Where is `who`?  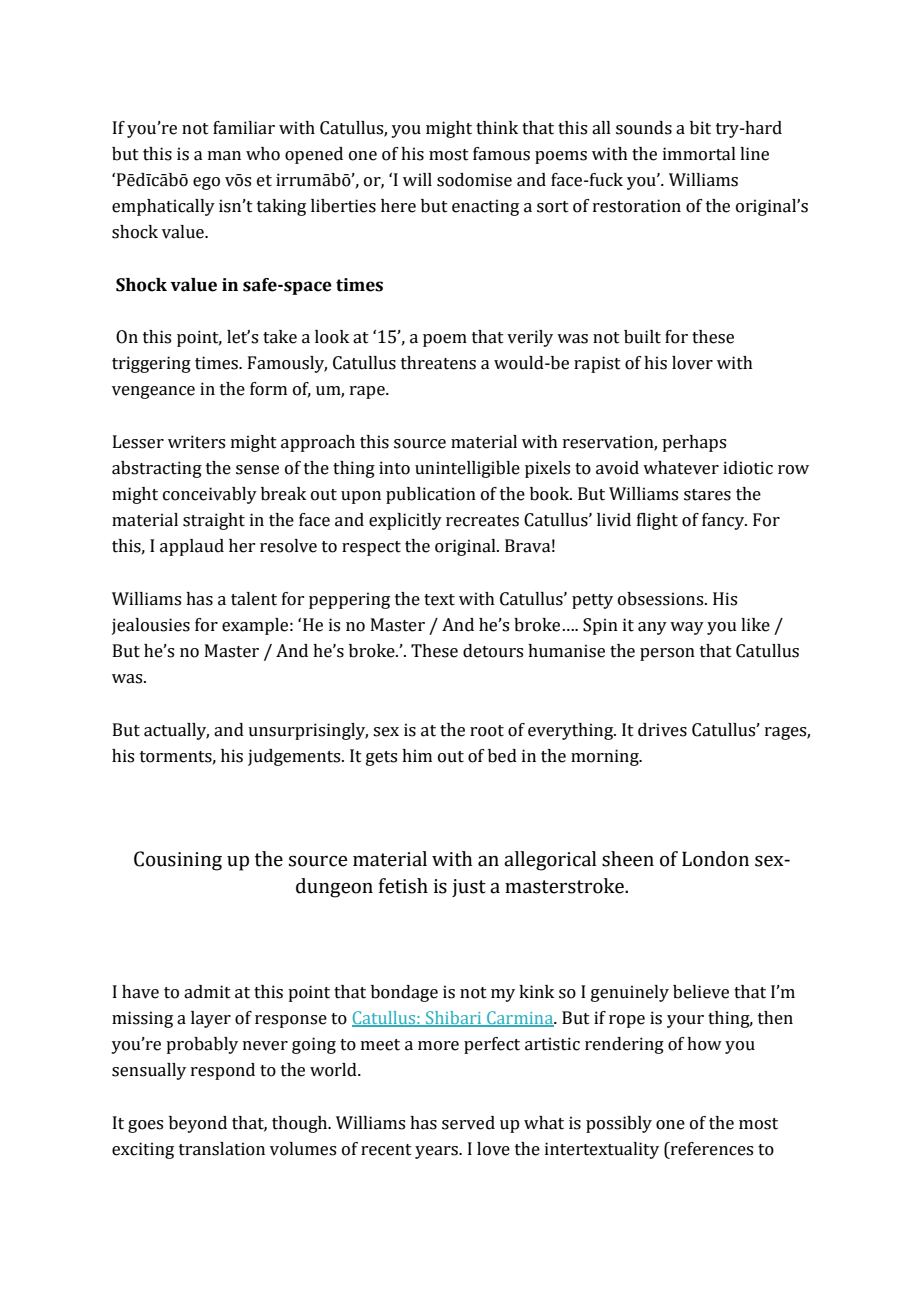
who is located at coordinates (263, 154).
